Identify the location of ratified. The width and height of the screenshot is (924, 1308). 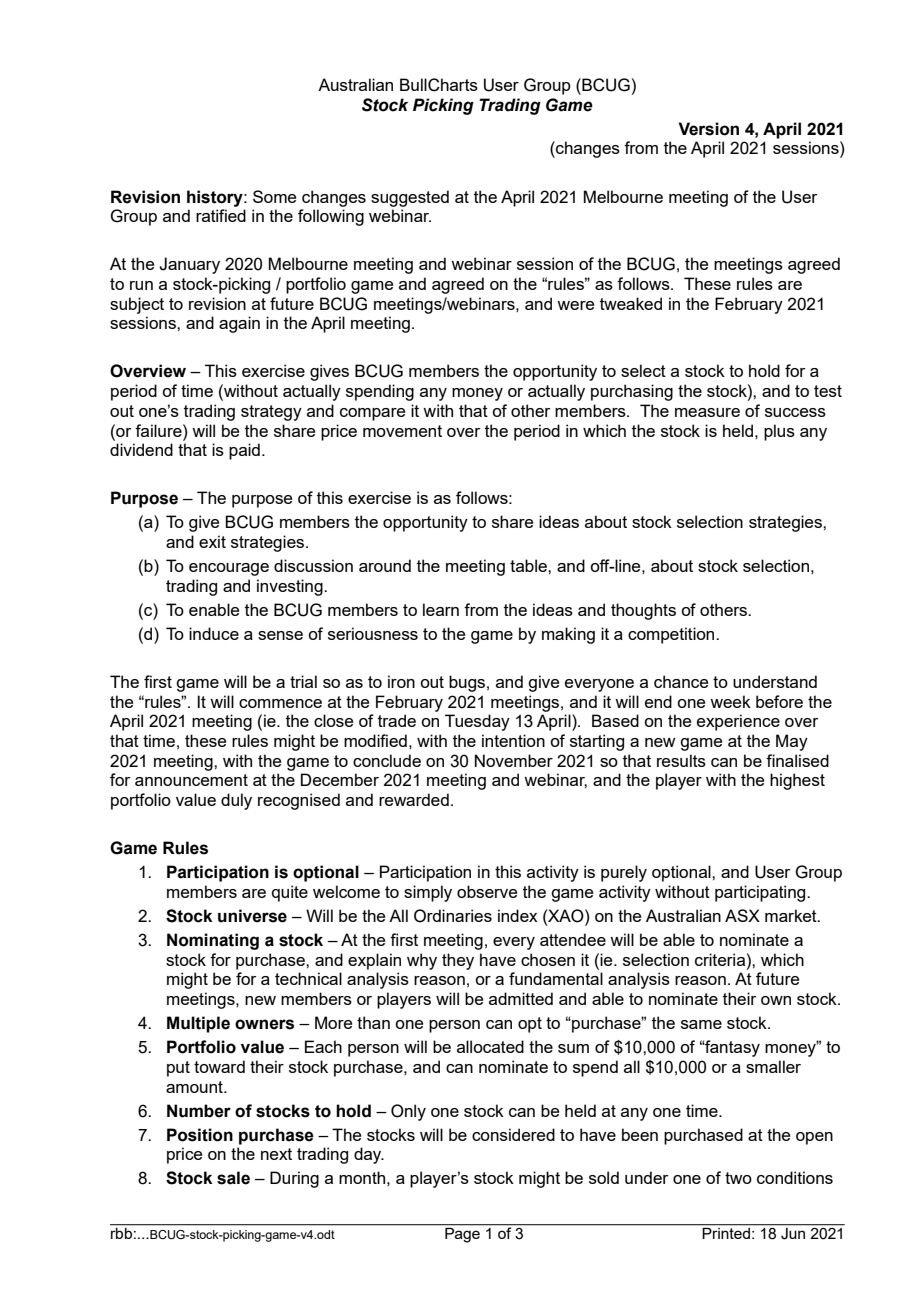
(221, 215).
